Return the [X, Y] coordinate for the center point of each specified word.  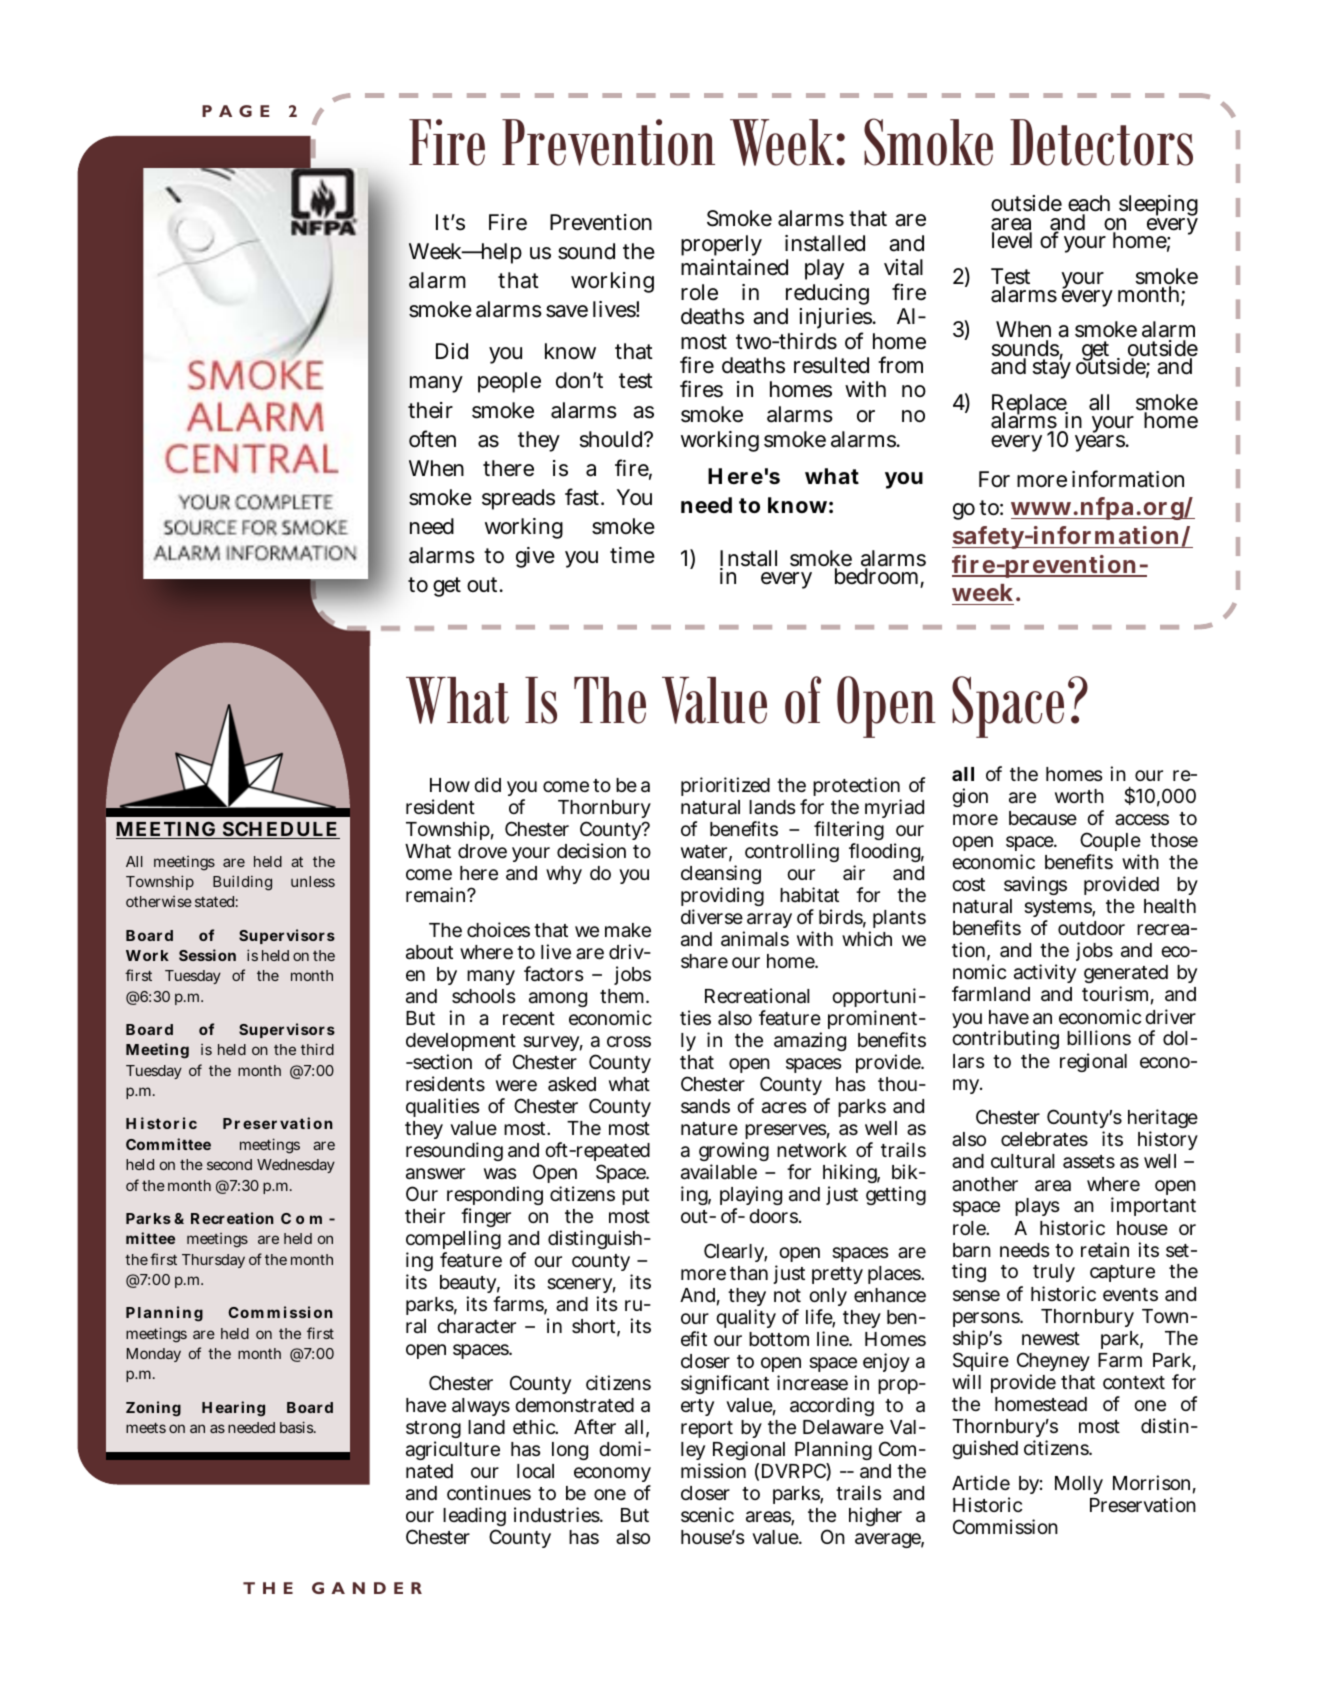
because [1043, 818]
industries [557, 1514]
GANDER [367, 1588]
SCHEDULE [279, 830]
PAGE [235, 111]
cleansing [721, 876]
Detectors [1101, 142]
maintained [734, 267]
